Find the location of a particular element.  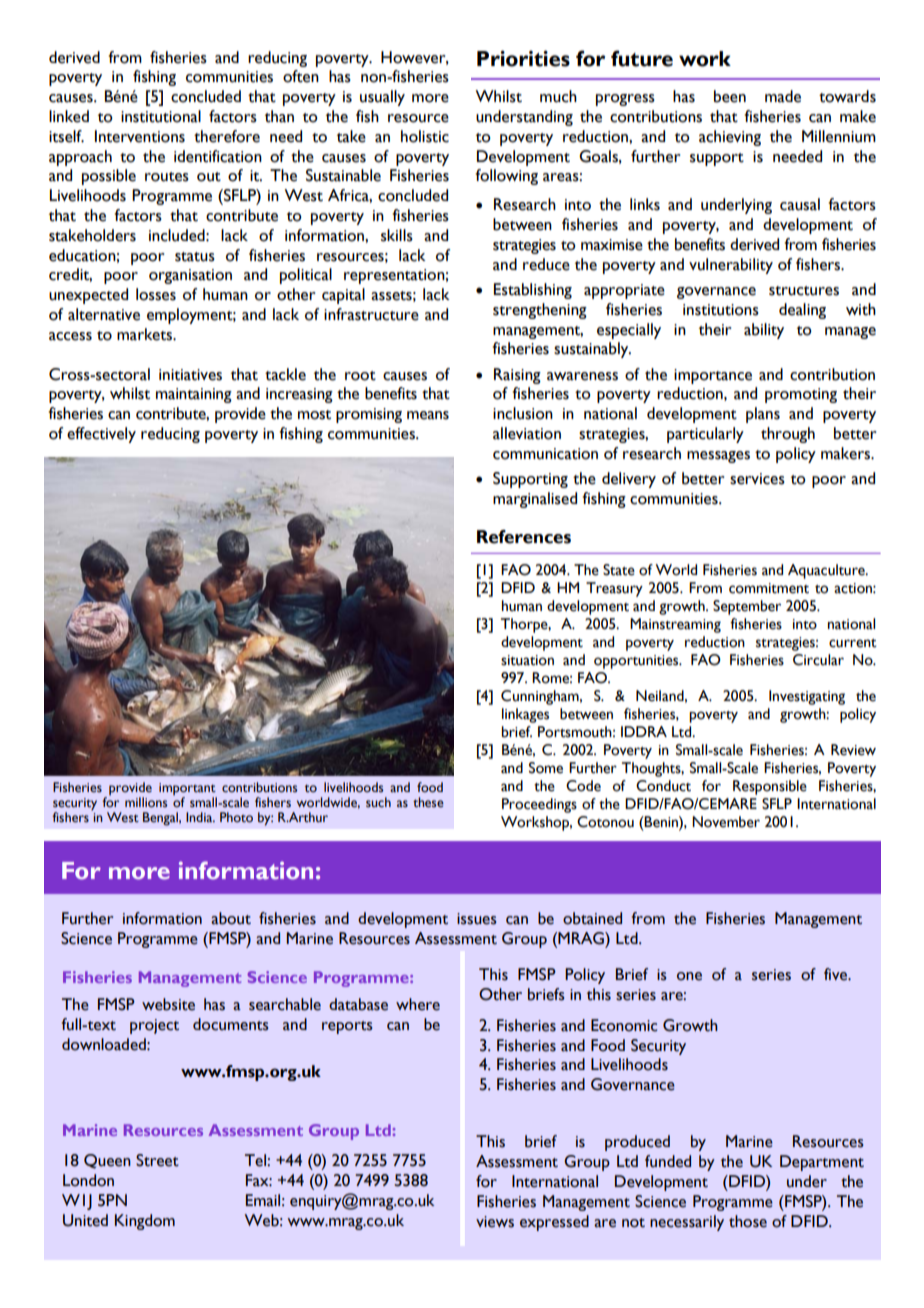

holistic is located at coordinates (425, 136).
